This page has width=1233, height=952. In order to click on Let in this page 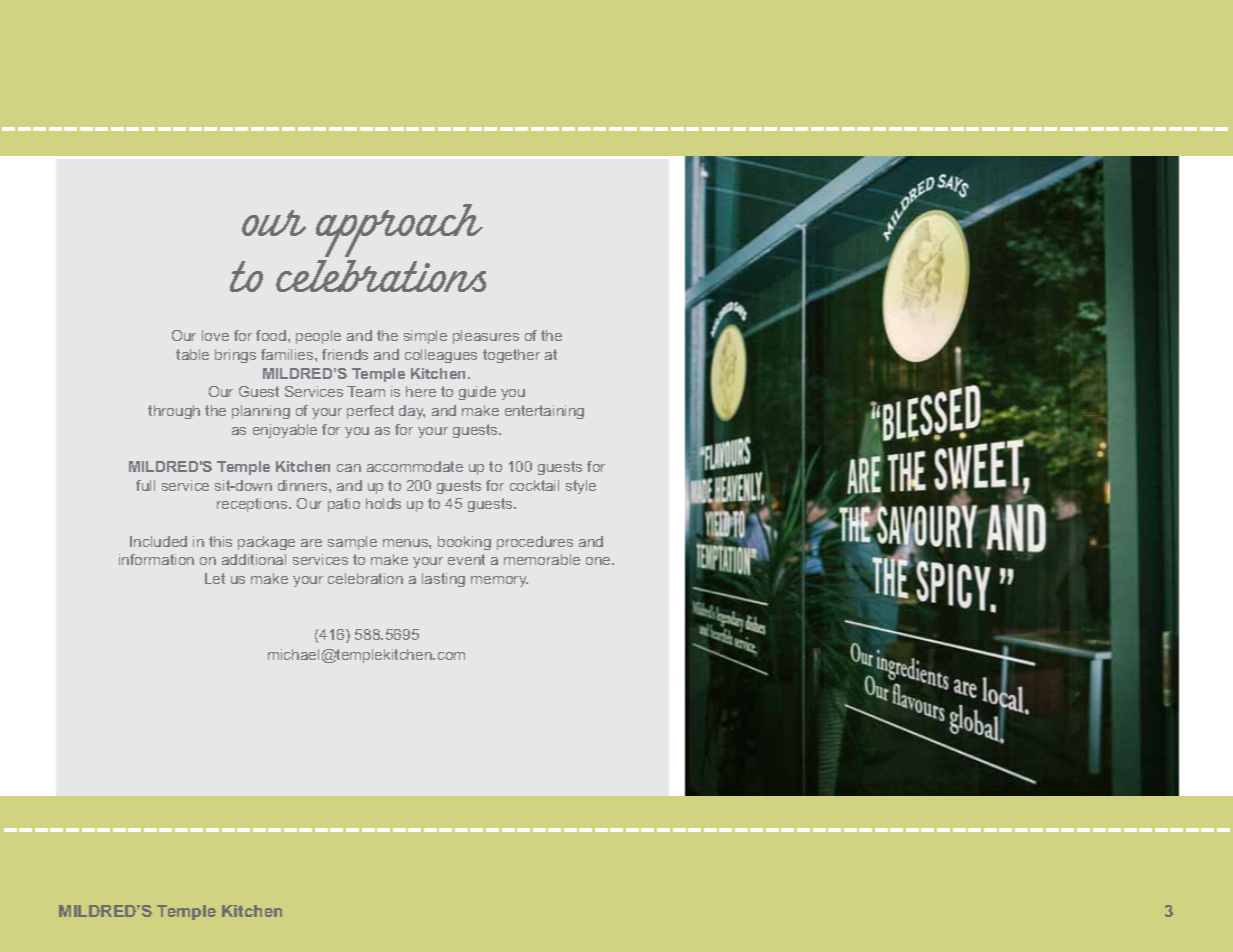, I will do `click(215, 578)`.
